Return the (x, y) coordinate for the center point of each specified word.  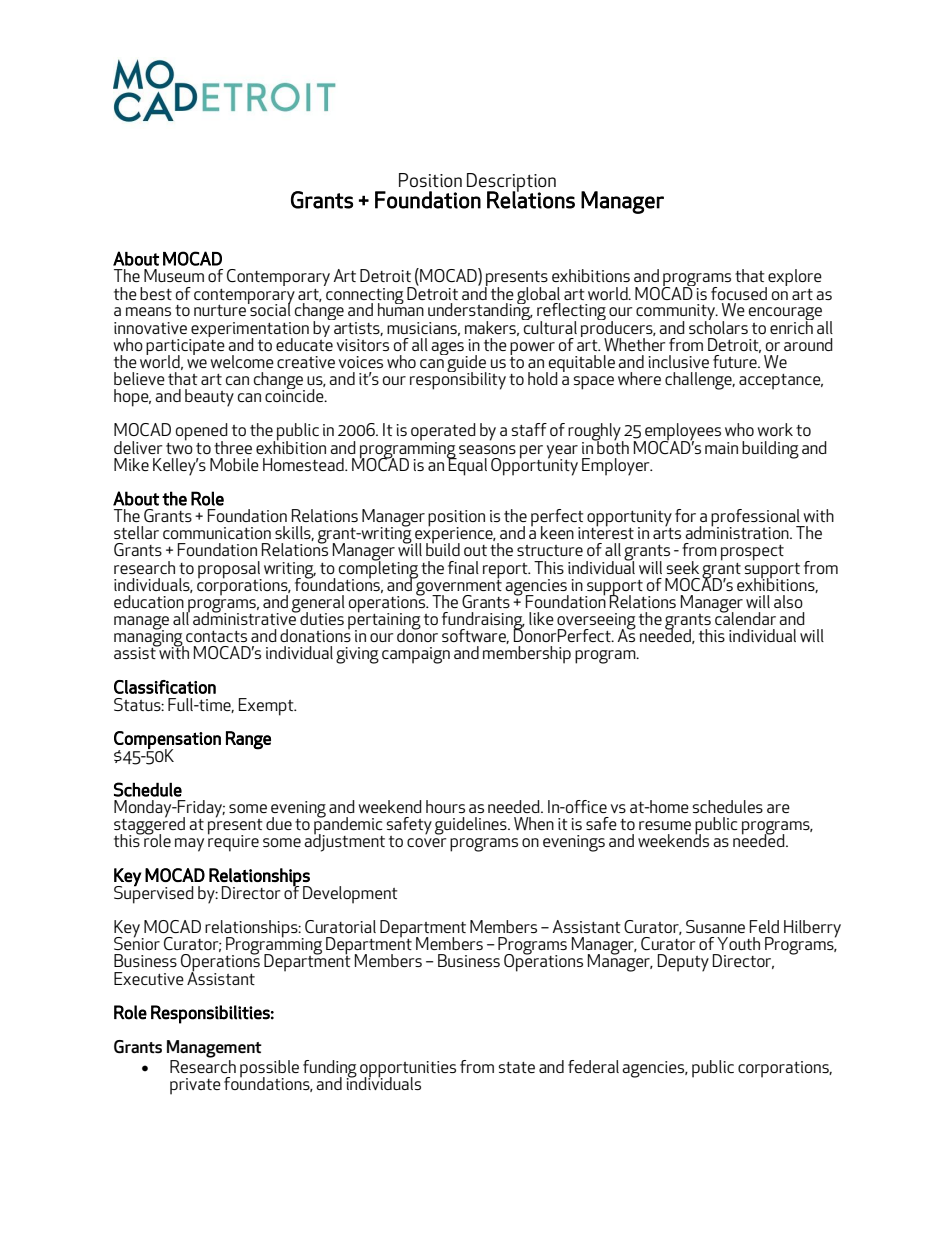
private (195, 1086)
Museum (174, 275)
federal (593, 1066)
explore (794, 279)
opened (202, 433)
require (233, 842)
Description (511, 183)
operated (443, 433)
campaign (416, 655)
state (516, 1067)
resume (665, 825)
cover (426, 842)
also (788, 601)
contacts (216, 636)
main (721, 448)
